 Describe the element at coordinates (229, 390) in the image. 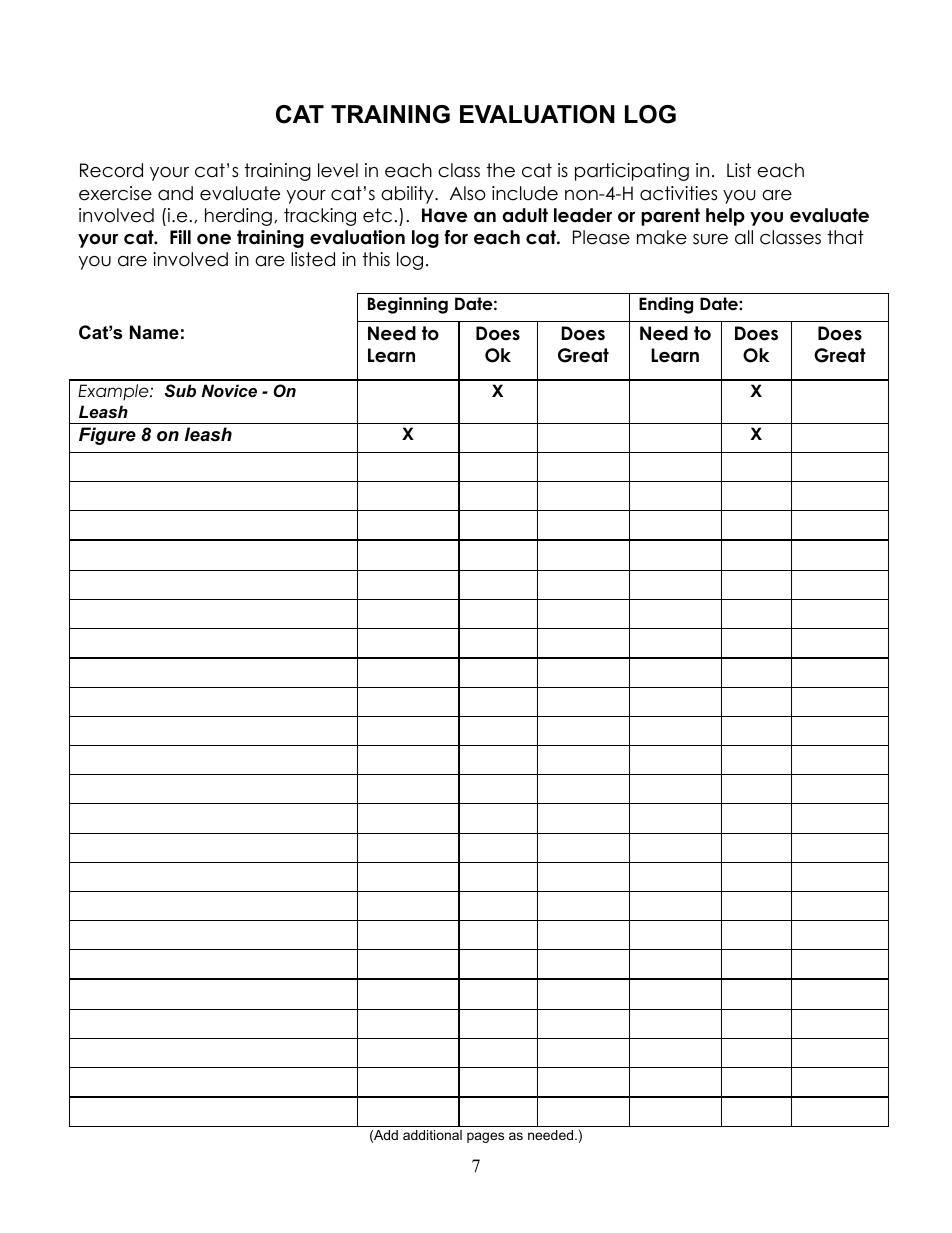

I see `Novice` at that location.
